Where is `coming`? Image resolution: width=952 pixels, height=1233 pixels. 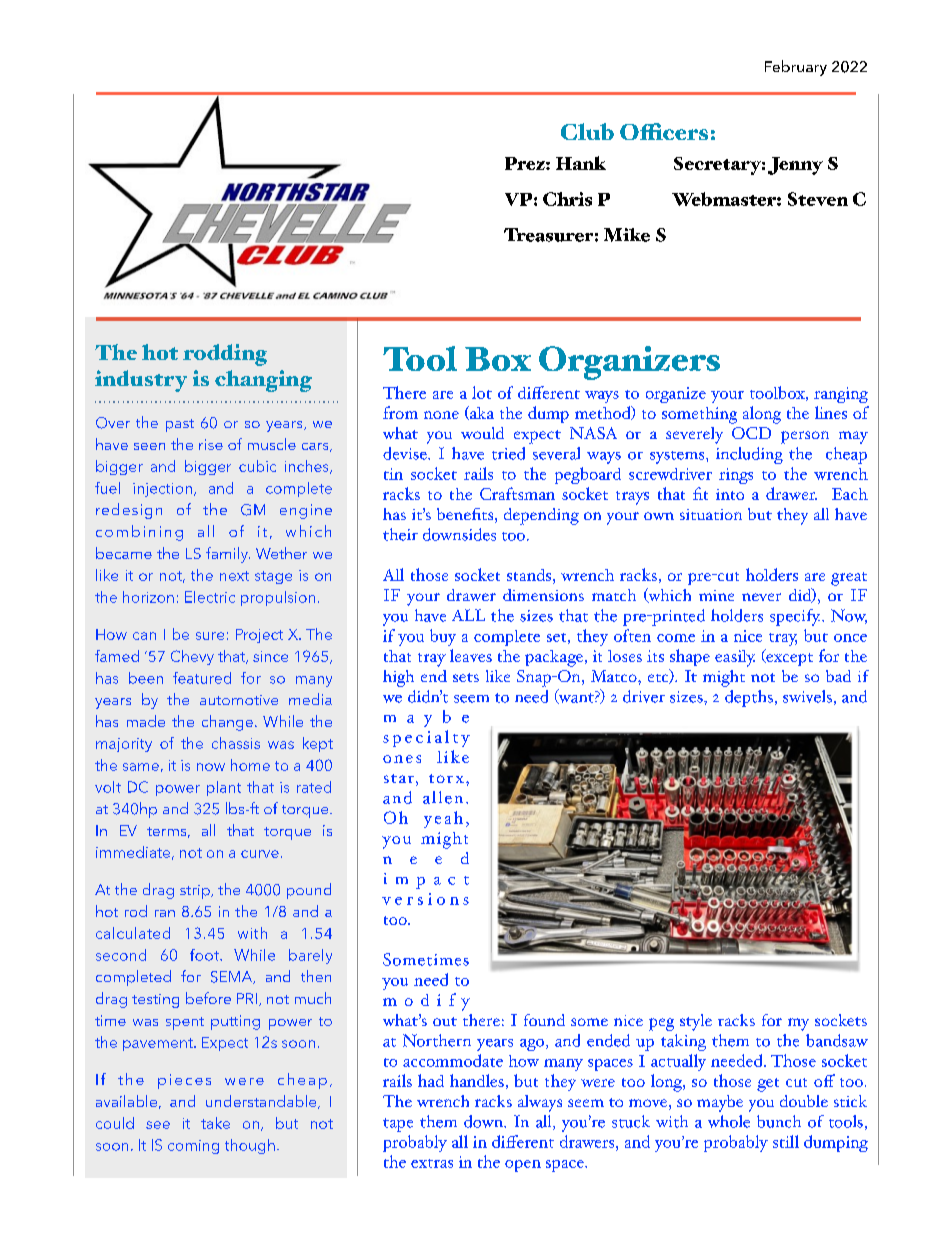
coming is located at coordinates (193, 1147).
